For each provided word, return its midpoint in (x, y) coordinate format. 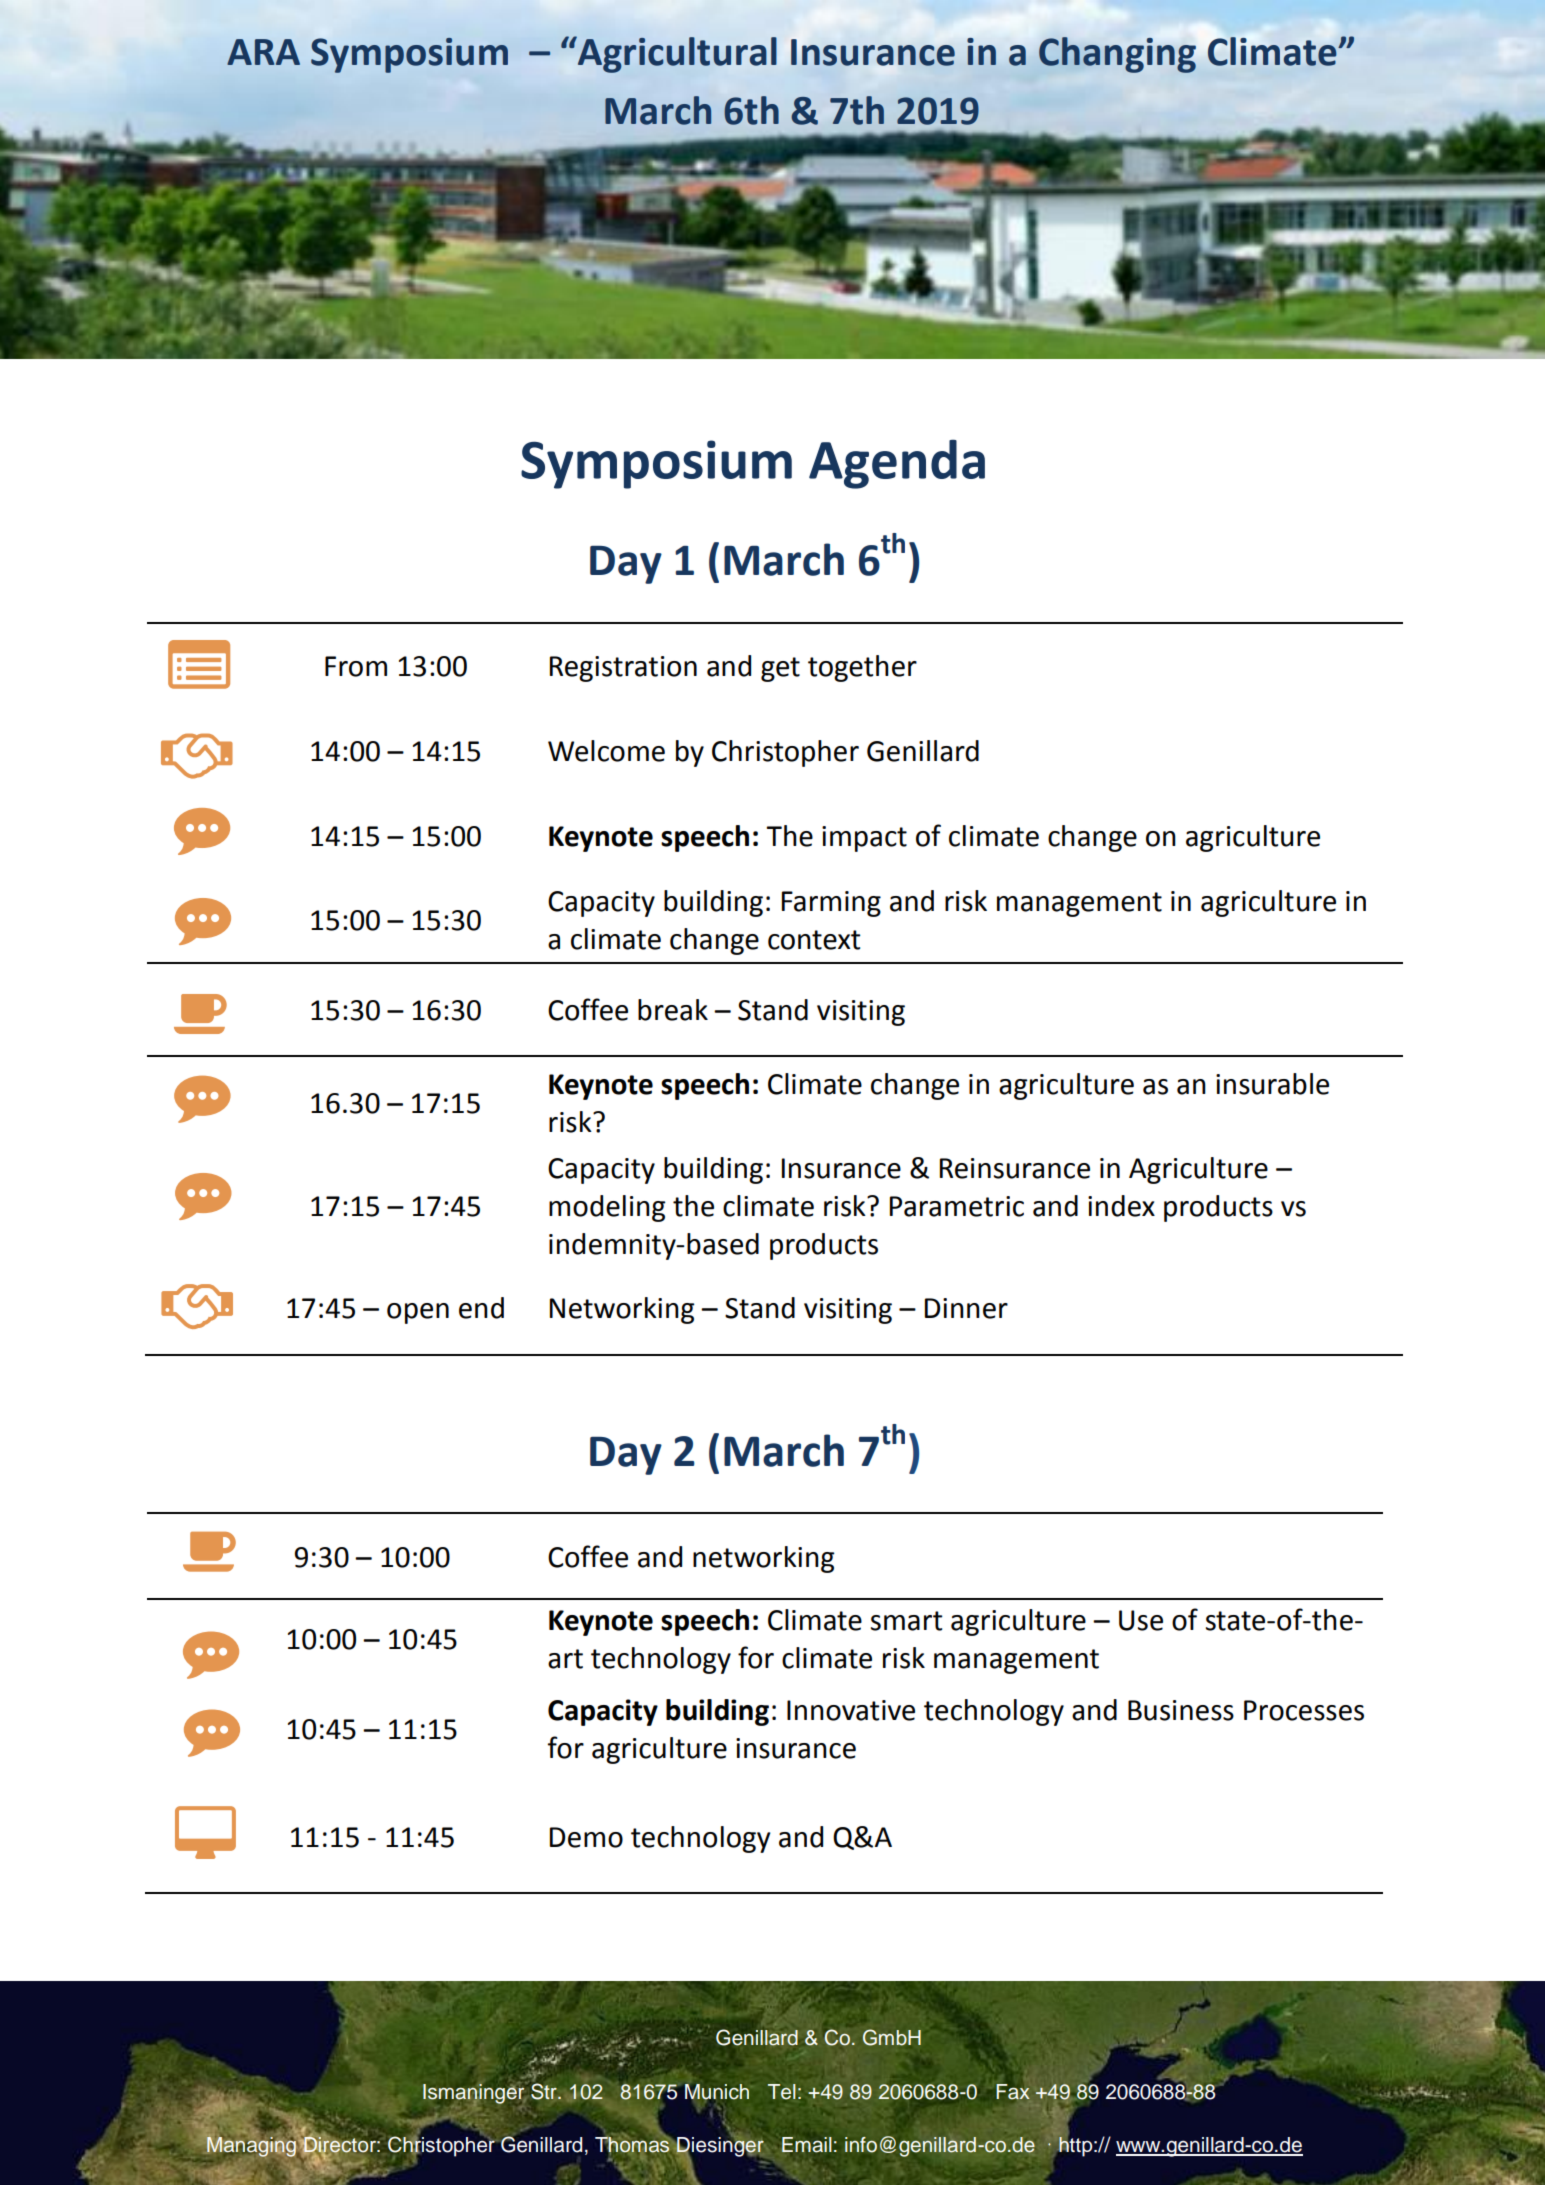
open (418, 1313)
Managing (253, 2147)
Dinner (966, 1308)
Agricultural (676, 54)
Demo (586, 1837)
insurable (1272, 1084)
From (356, 666)
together (862, 668)
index (1121, 1206)
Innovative (851, 1710)
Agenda (897, 464)
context (814, 940)
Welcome (606, 751)
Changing (1117, 55)
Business (1181, 1710)
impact (864, 839)
